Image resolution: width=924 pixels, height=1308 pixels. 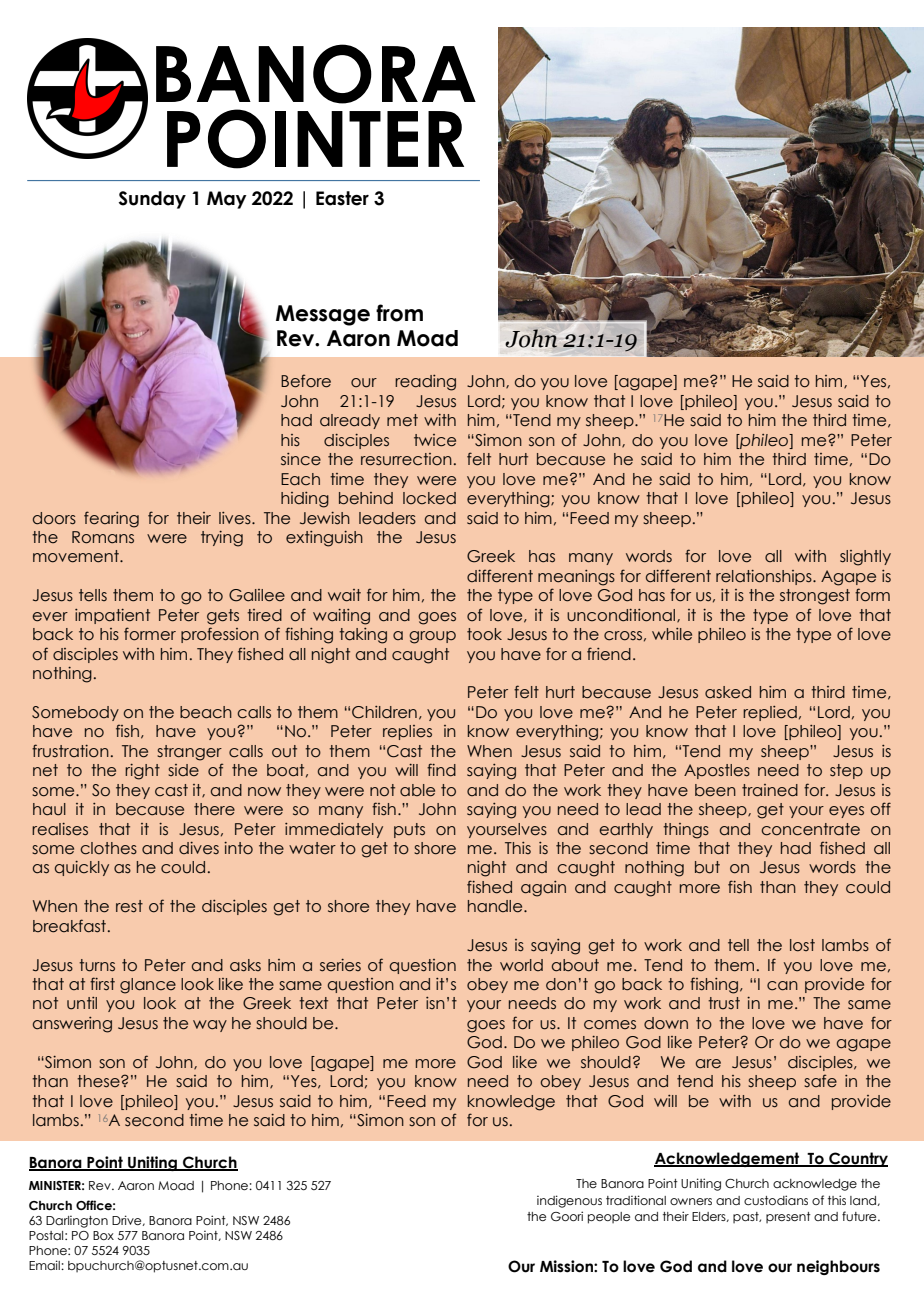 What do you see at coordinates (770, 713) in the screenshot?
I see `replied` at bounding box center [770, 713].
